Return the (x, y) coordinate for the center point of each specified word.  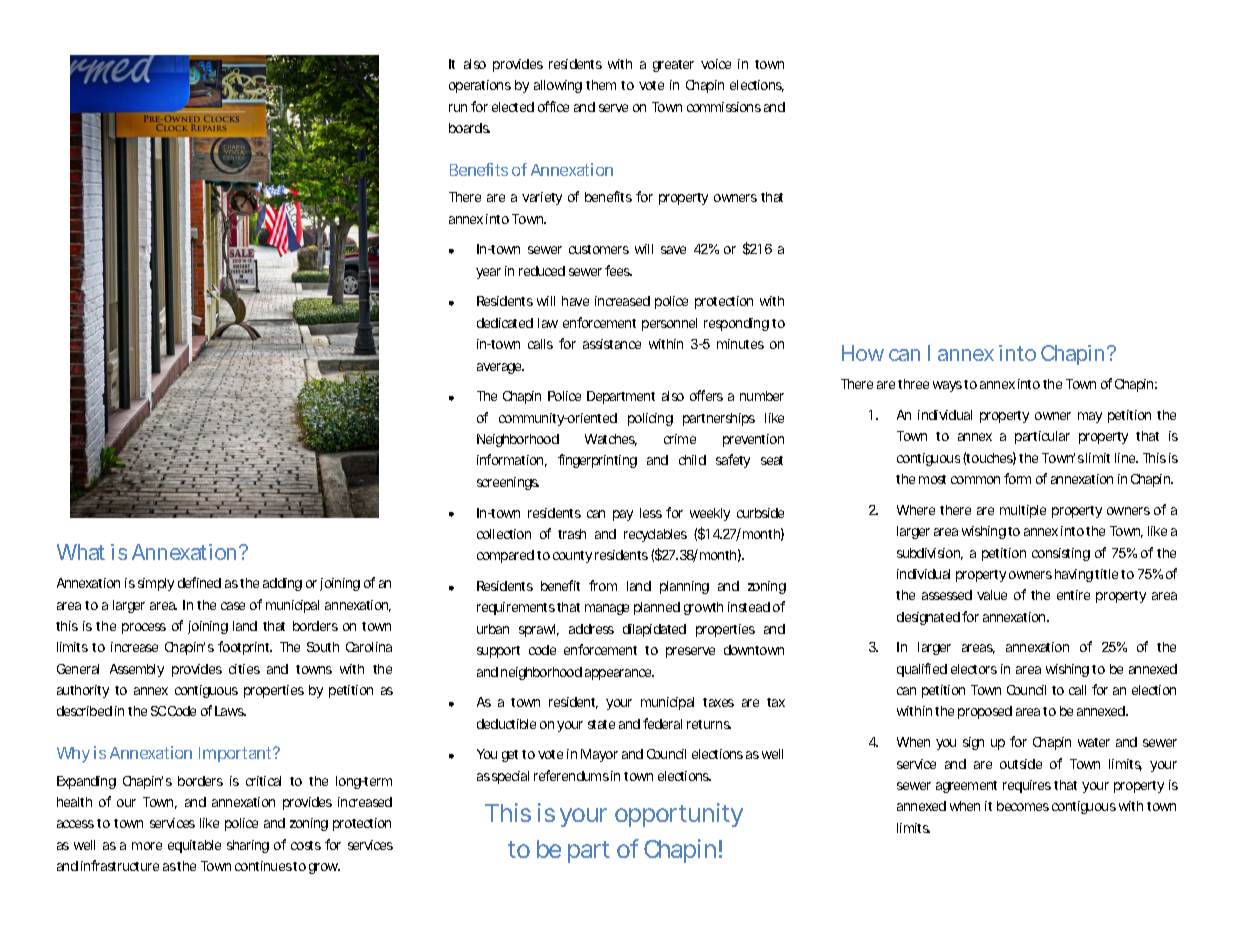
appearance (619, 674)
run (458, 108)
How (863, 353)
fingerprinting (597, 461)
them (601, 85)
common (975, 480)
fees (618, 270)
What (81, 552)
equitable (194, 846)
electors (974, 669)
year (488, 273)
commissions (724, 107)
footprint (245, 648)
